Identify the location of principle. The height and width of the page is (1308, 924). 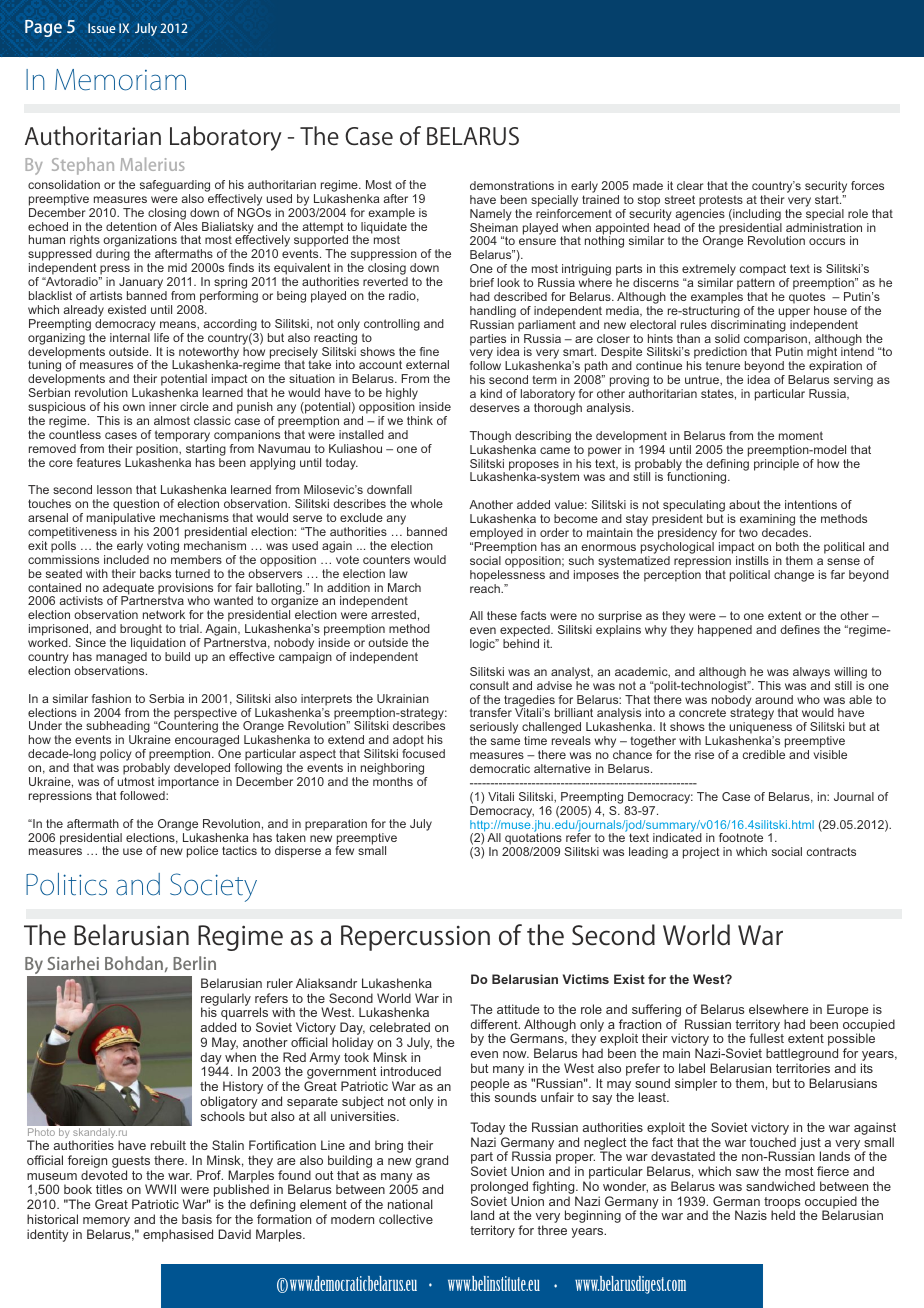
(776, 465).
